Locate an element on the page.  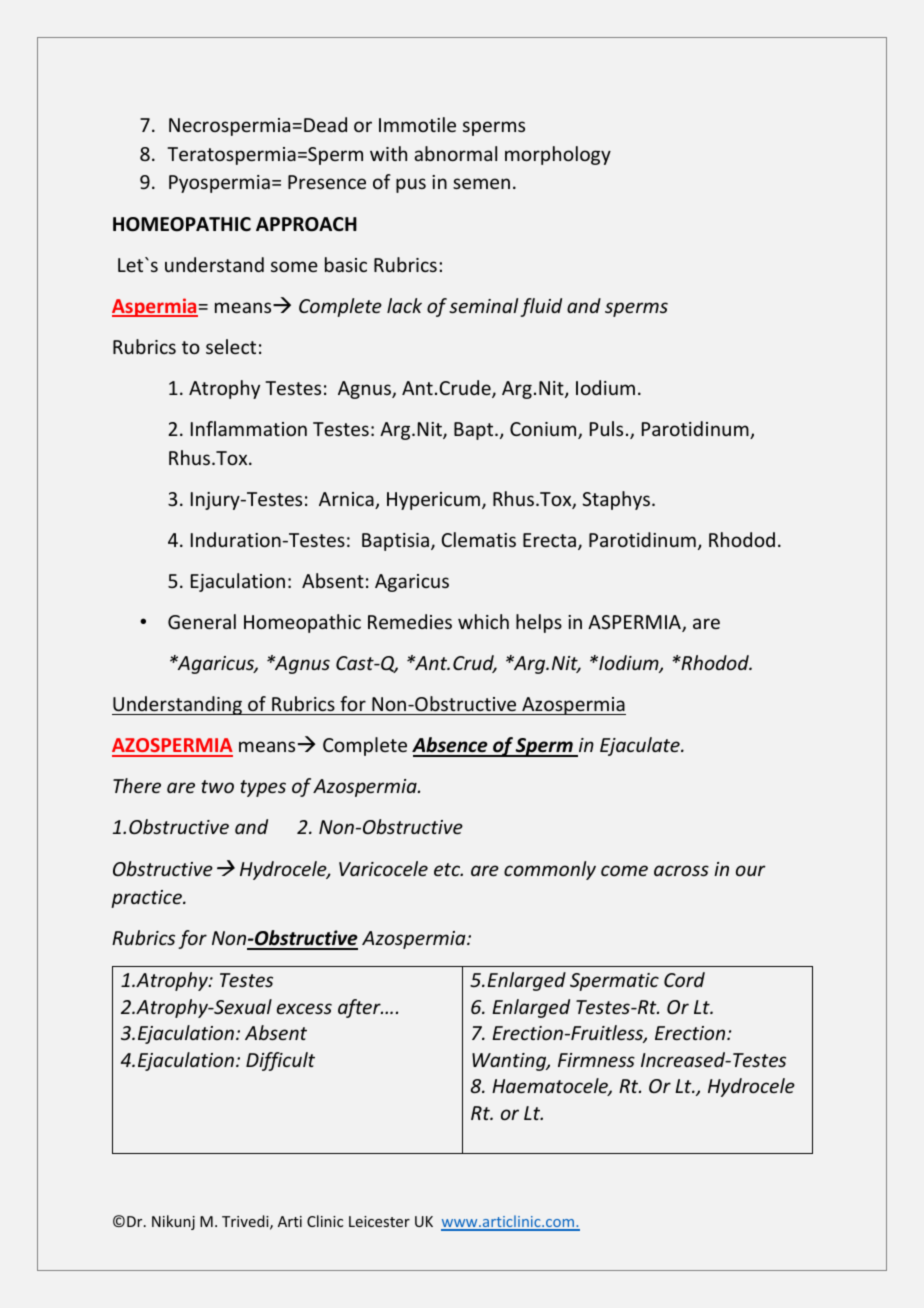
Difficult is located at coordinates (280, 1061).
